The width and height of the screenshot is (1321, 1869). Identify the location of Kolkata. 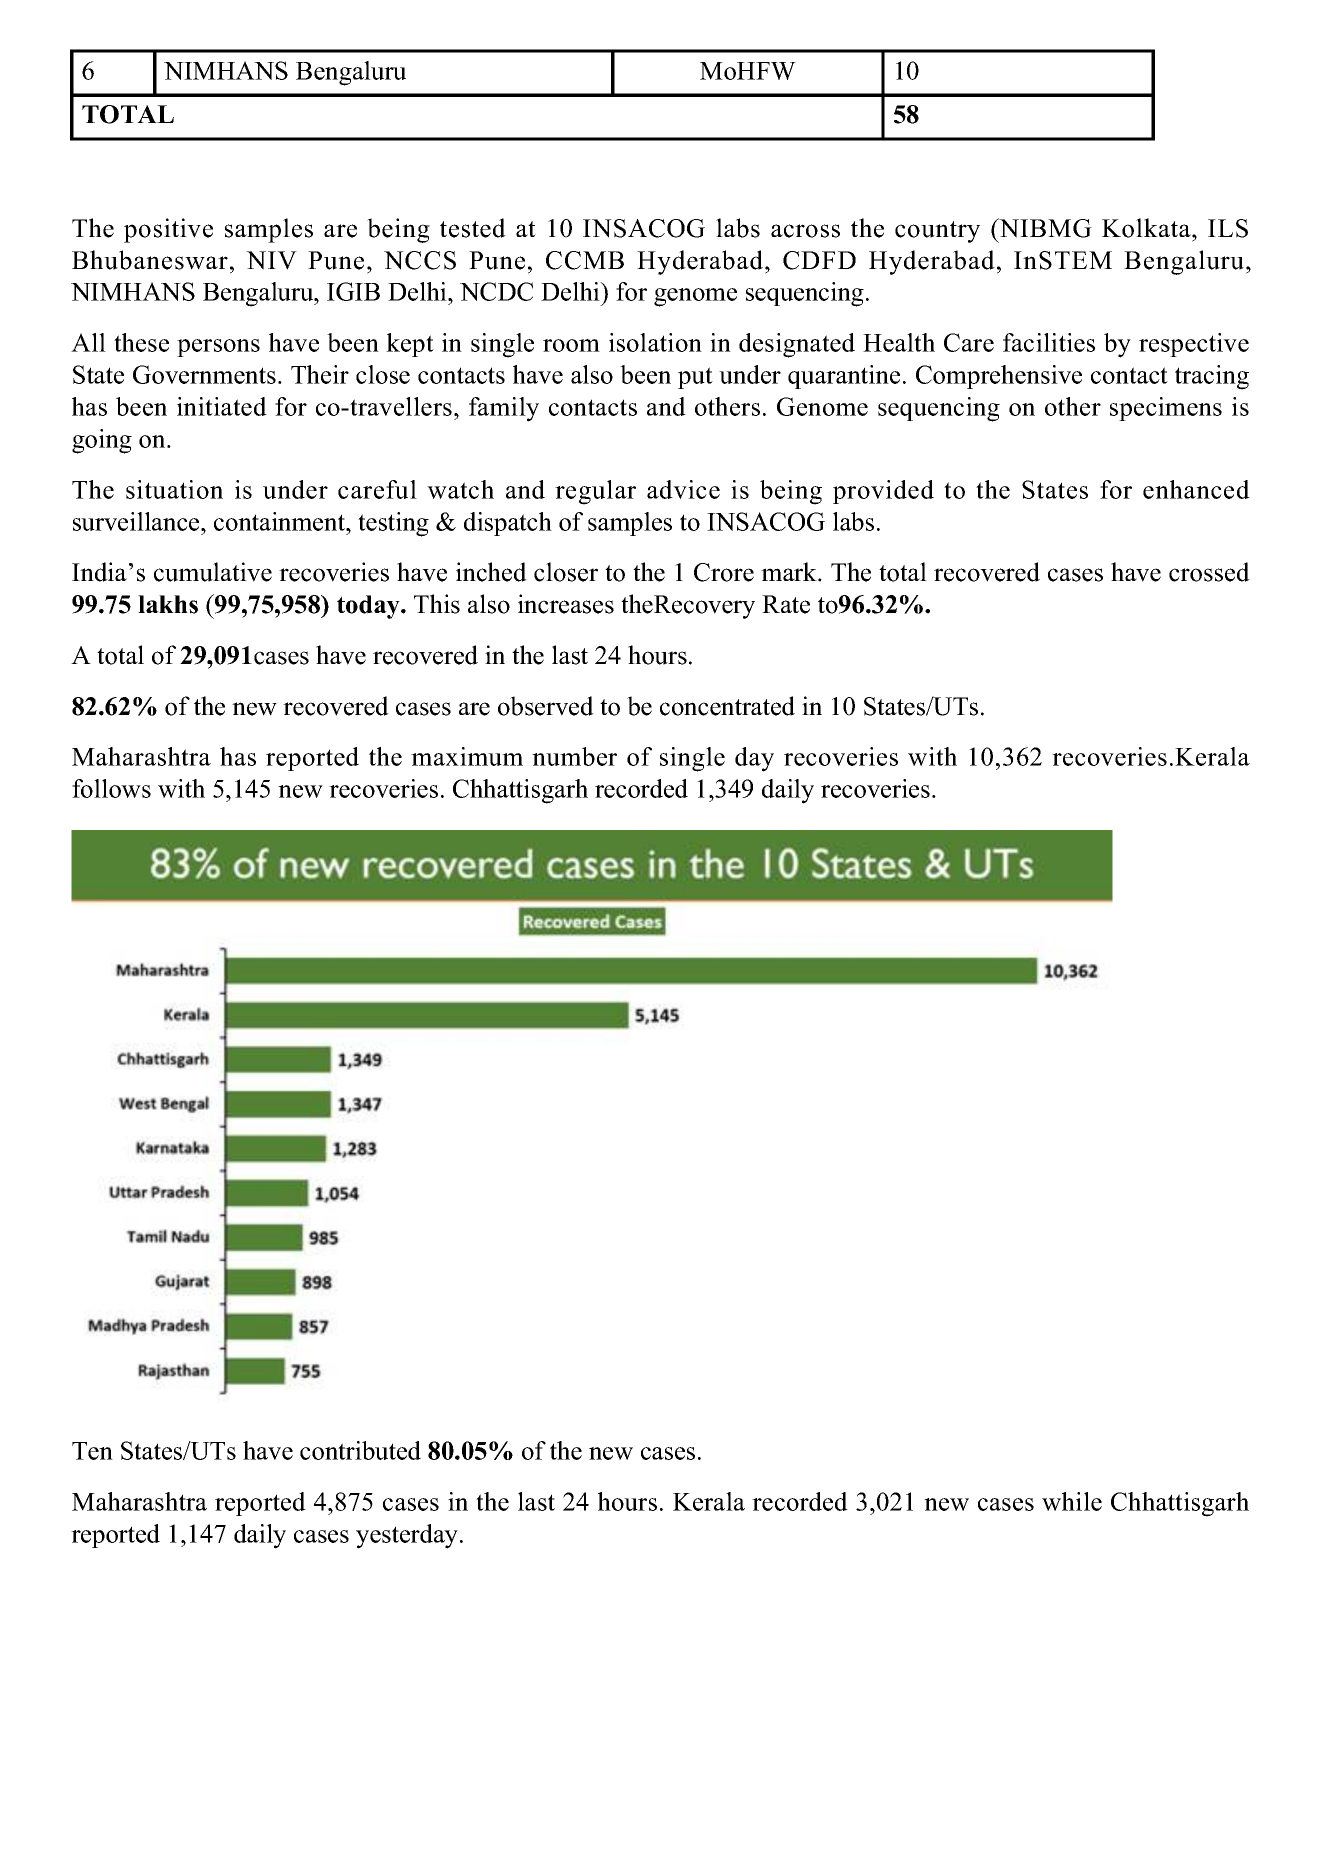
(1147, 228).
